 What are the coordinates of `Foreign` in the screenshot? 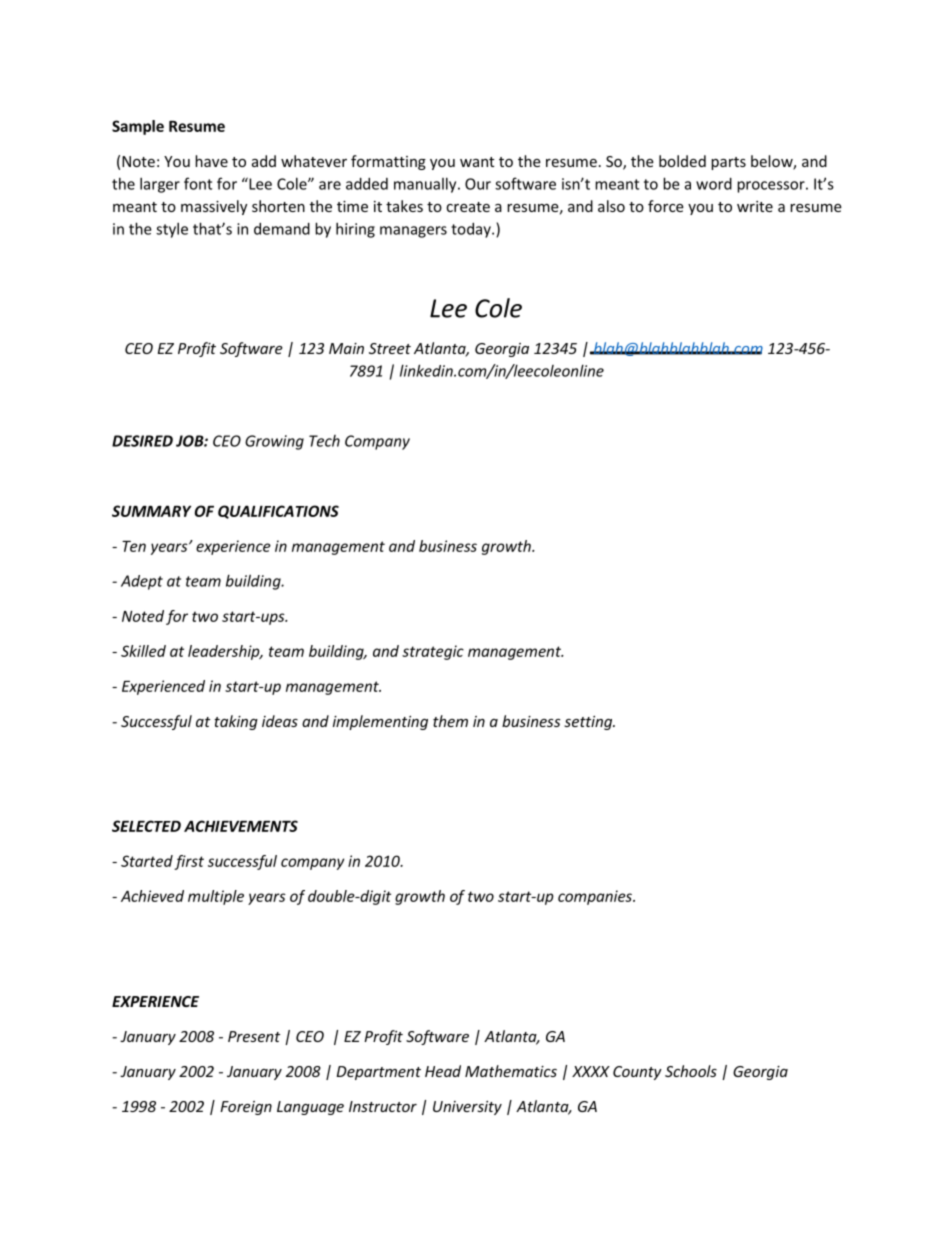 It's located at (246, 1108).
